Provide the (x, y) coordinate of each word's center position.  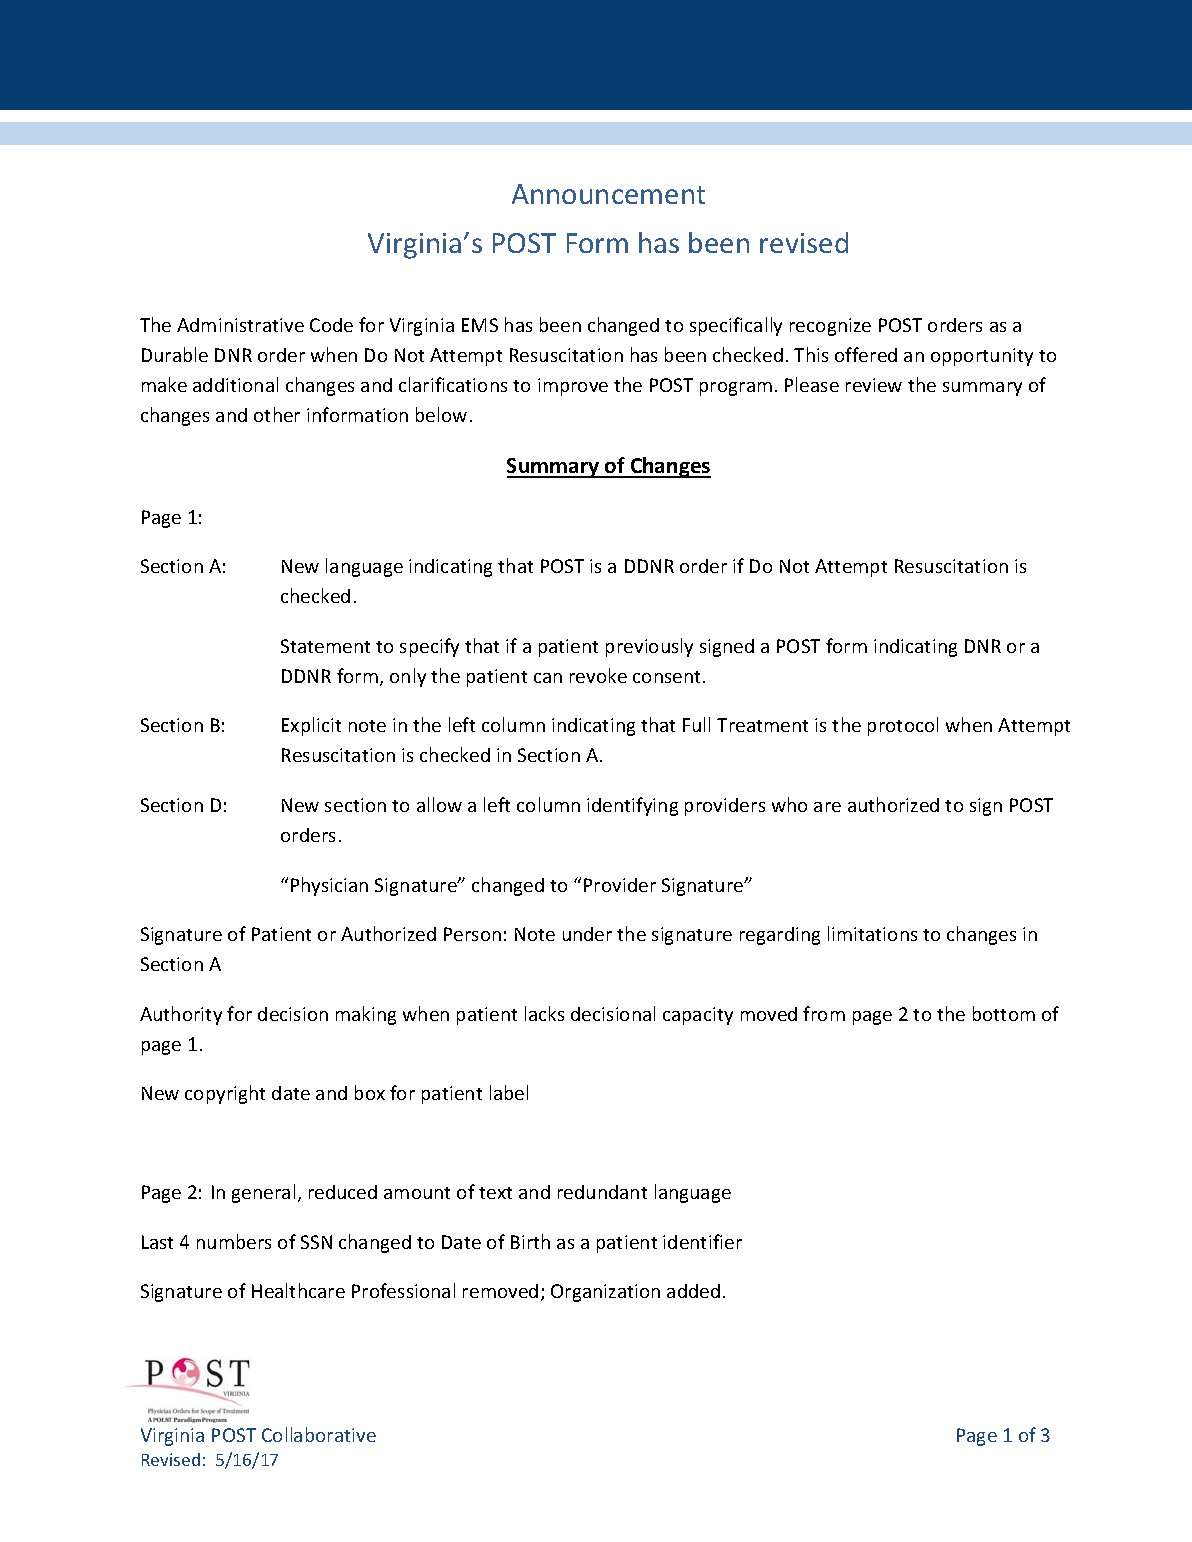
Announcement (608, 194)
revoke (598, 675)
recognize (830, 327)
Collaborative (319, 1434)
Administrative (240, 325)
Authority (181, 1015)
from (824, 1013)
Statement (325, 646)
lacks (544, 1013)
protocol (903, 726)
